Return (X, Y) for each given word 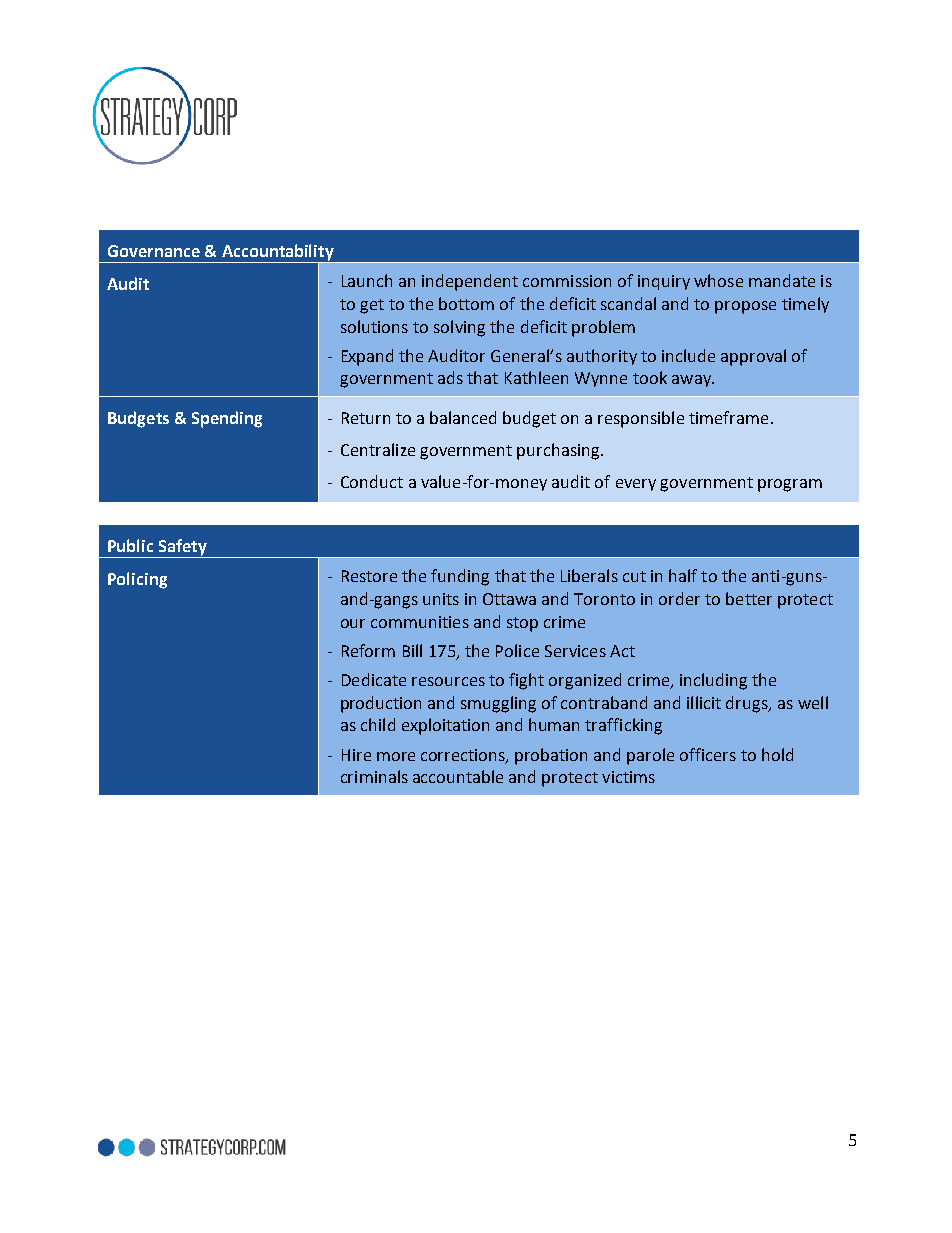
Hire (356, 755)
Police (517, 650)
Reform (368, 650)
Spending (227, 419)
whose (718, 280)
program (790, 485)
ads (450, 377)
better (749, 598)
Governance (154, 251)
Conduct (372, 481)
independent (470, 282)
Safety (182, 548)
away (692, 381)
